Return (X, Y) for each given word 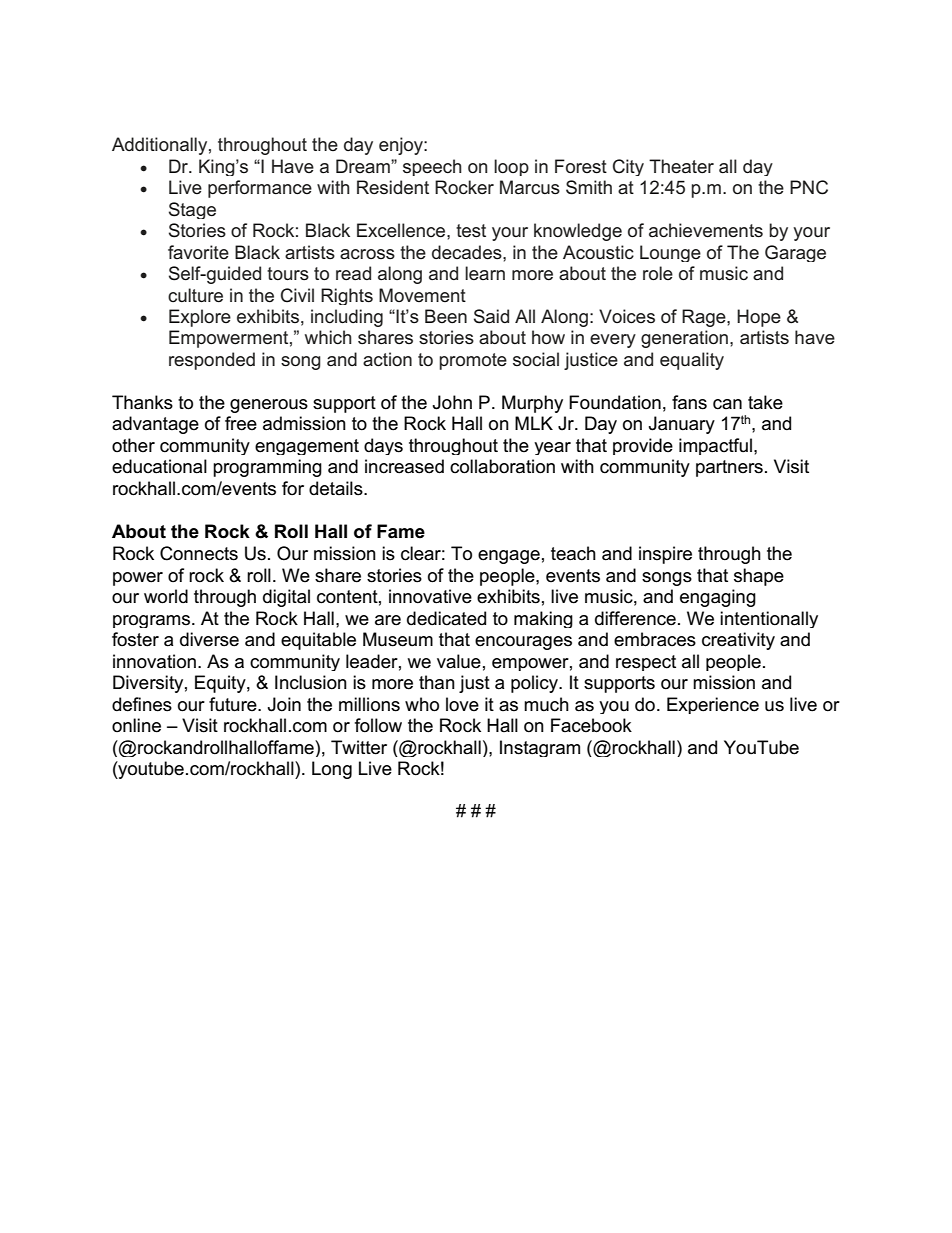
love (462, 704)
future (234, 704)
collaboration (502, 466)
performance (260, 189)
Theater (681, 166)
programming (267, 468)
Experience (713, 705)
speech (432, 167)
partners (729, 468)
